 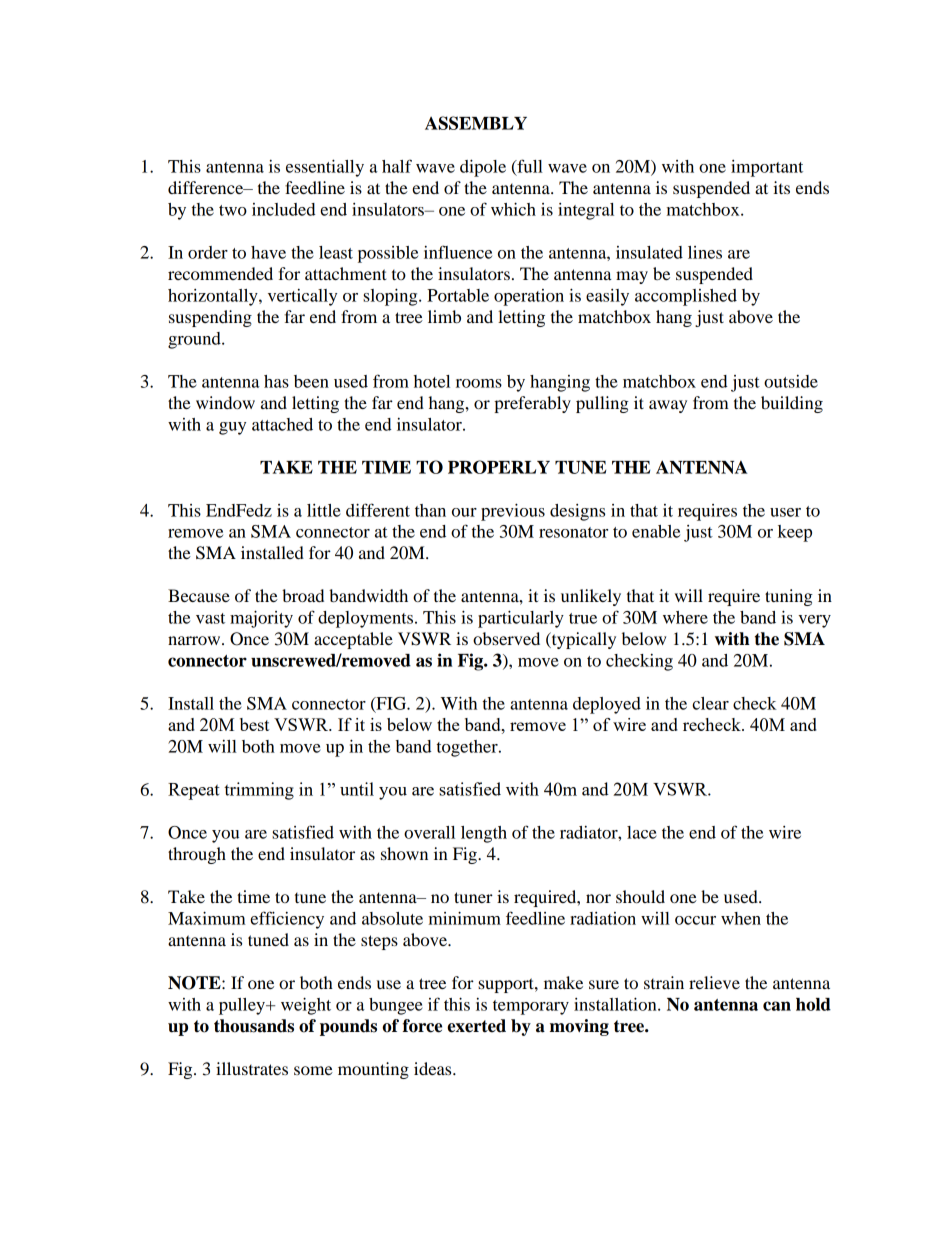 What do you see at coordinates (483, 168) in the image?
I see `dipole` at bounding box center [483, 168].
